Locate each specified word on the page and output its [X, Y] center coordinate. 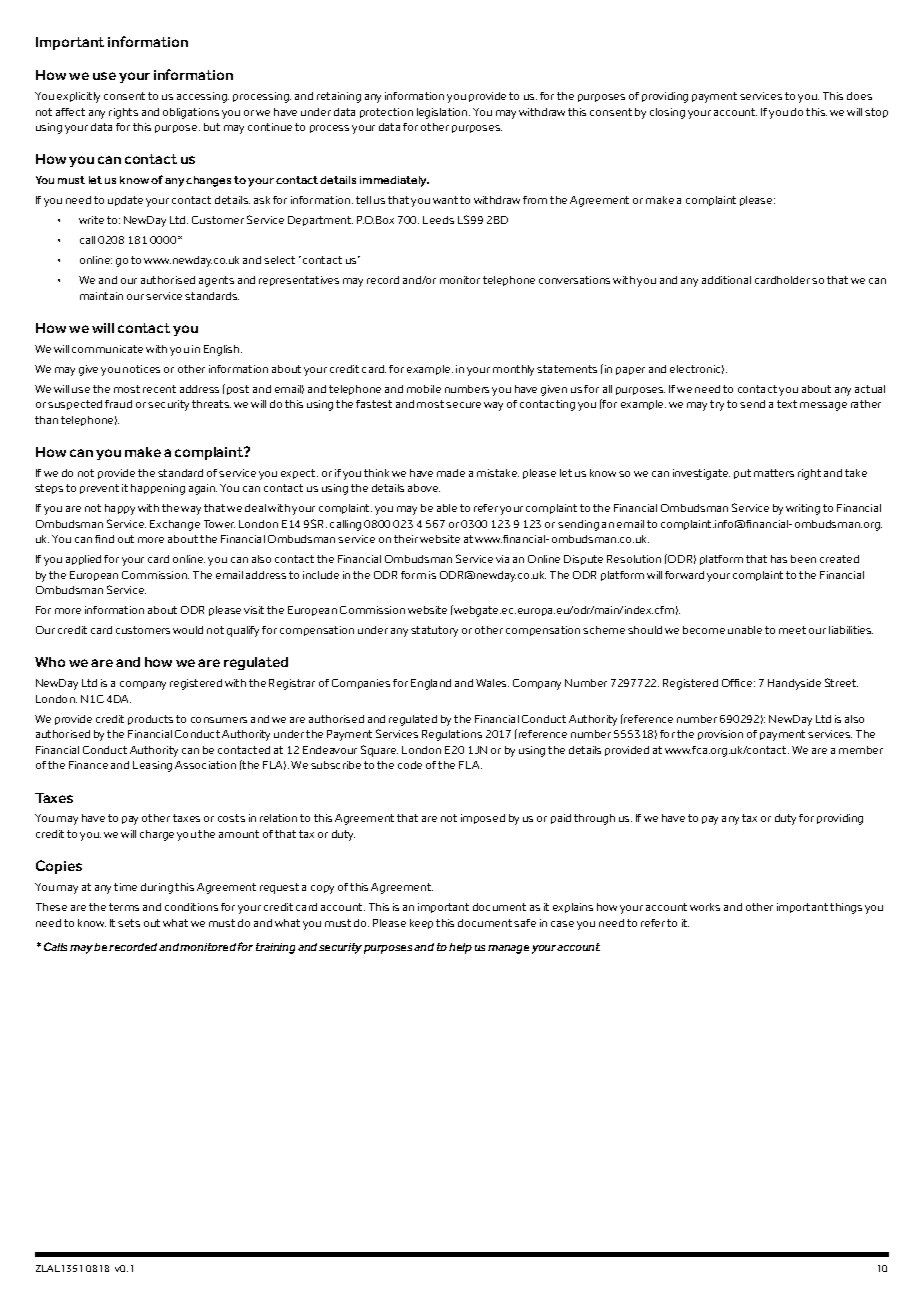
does [859, 96]
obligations [191, 113]
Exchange [175, 525]
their [406, 539]
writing [803, 509]
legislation [443, 113]
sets [129, 923]
